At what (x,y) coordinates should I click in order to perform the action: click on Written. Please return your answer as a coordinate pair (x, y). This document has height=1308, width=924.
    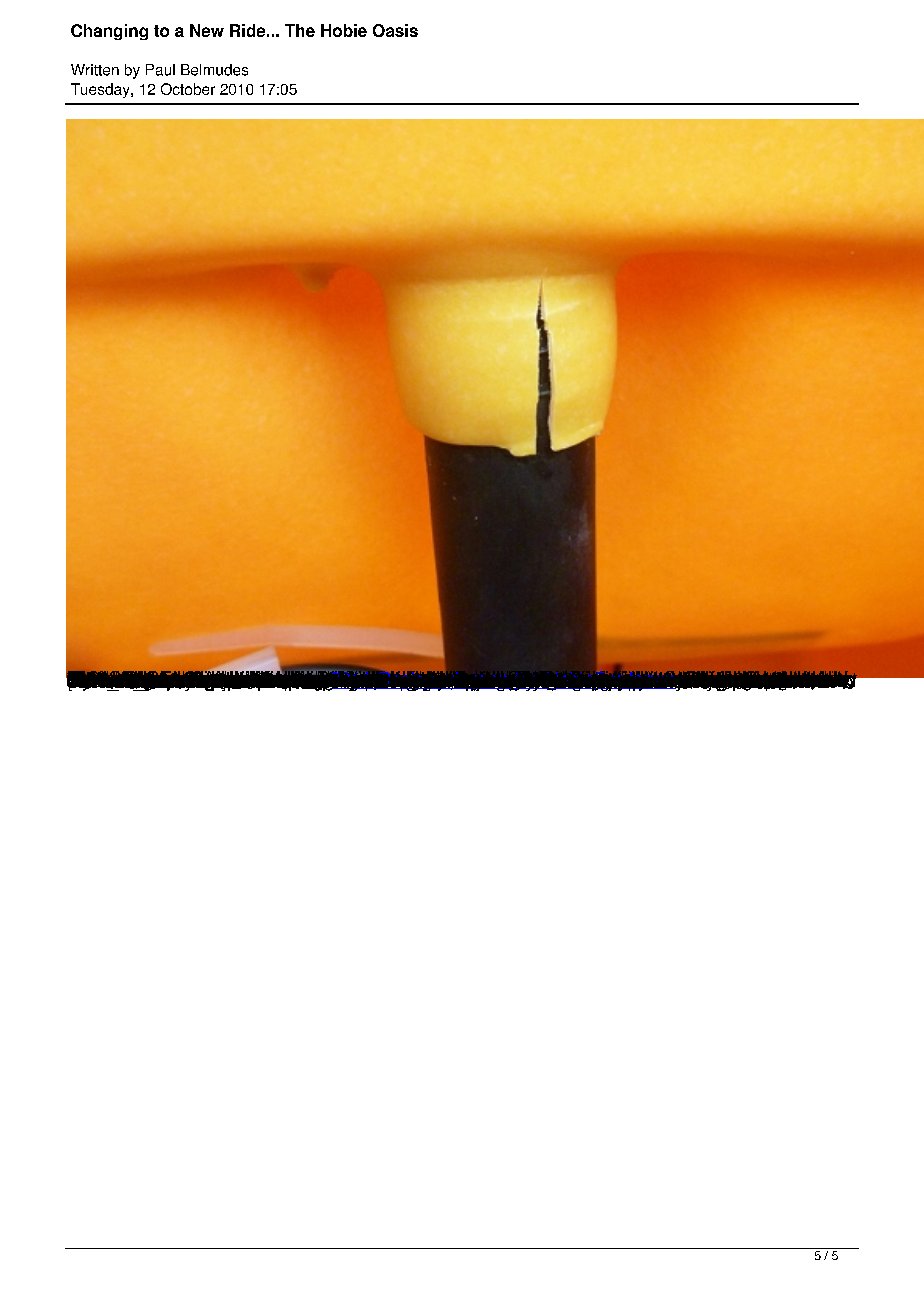
    Looking at the image, I should click on (95, 70).
